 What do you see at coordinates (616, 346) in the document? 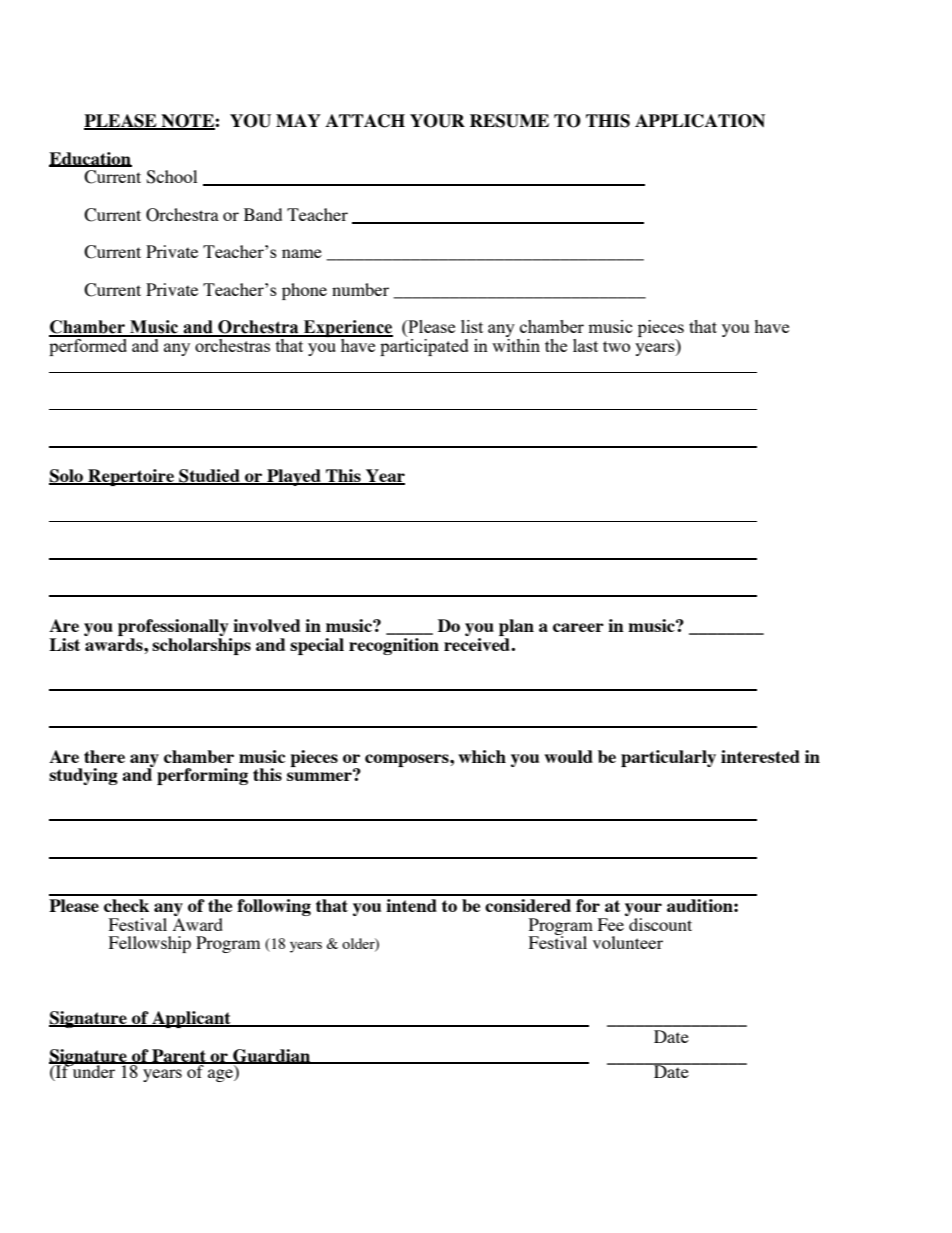
I see `two` at bounding box center [616, 346].
